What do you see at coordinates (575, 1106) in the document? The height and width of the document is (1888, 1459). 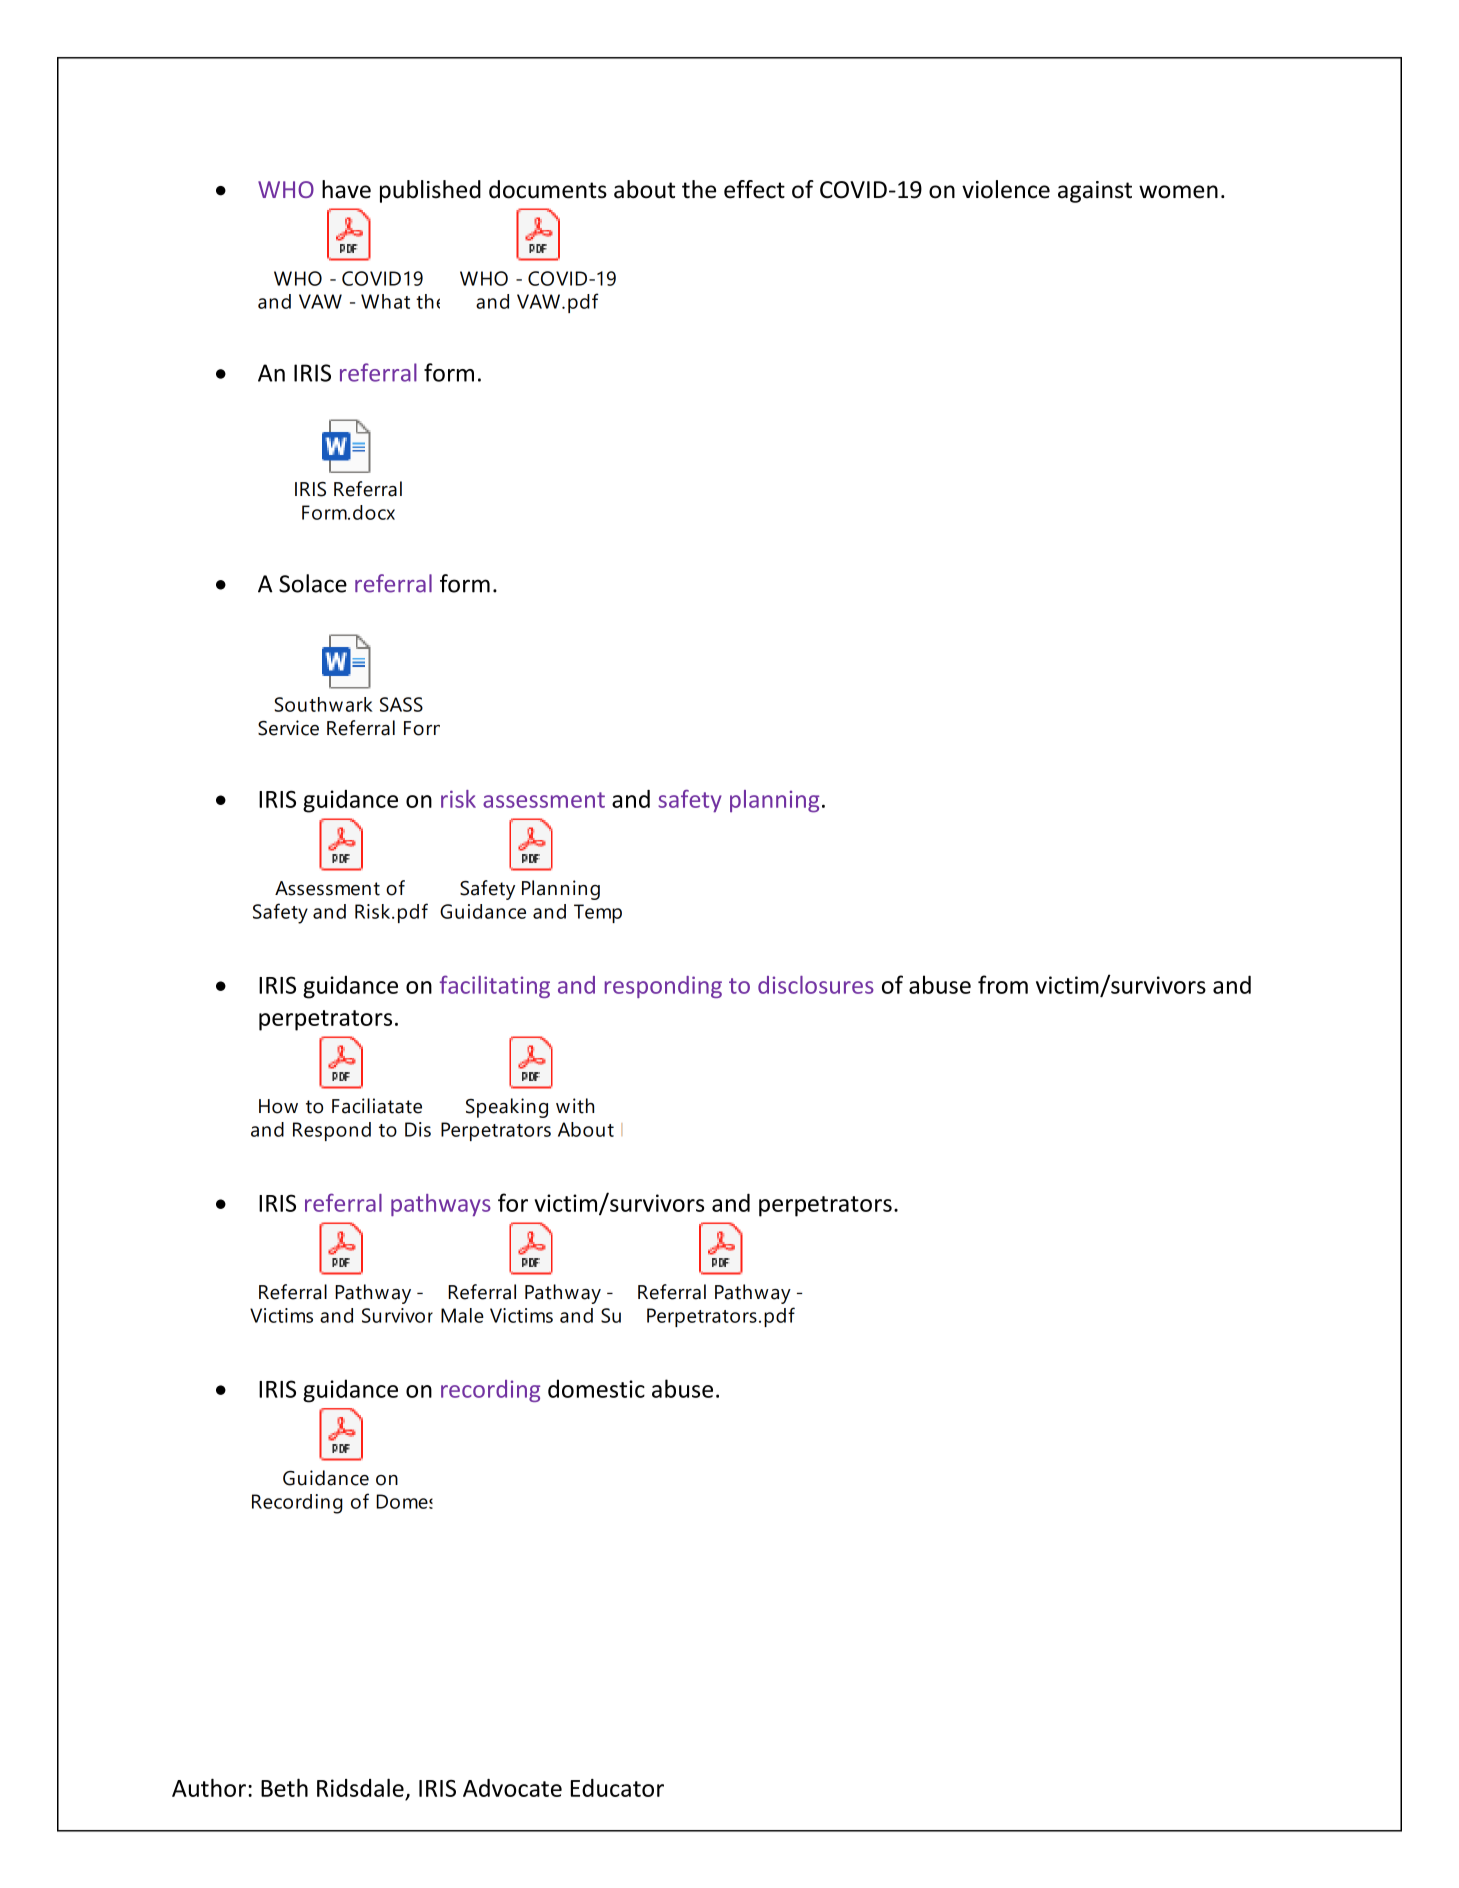 I see `with` at bounding box center [575, 1106].
